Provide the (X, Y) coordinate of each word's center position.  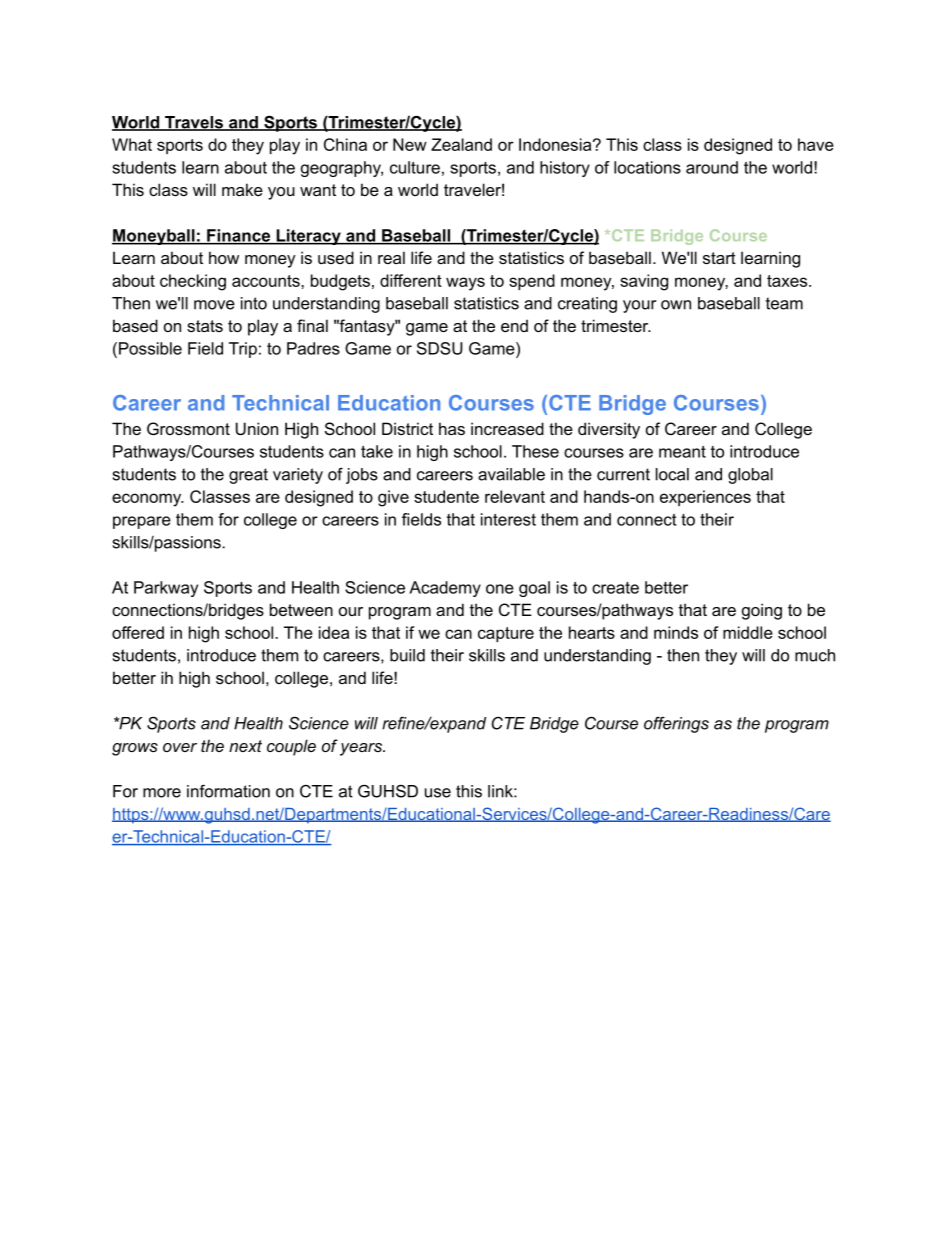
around (712, 167)
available (511, 474)
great (248, 476)
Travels (194, 123)
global (750, 476)
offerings (676, 725)
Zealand (461, 144)
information (228, 791)
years (362, 749)
